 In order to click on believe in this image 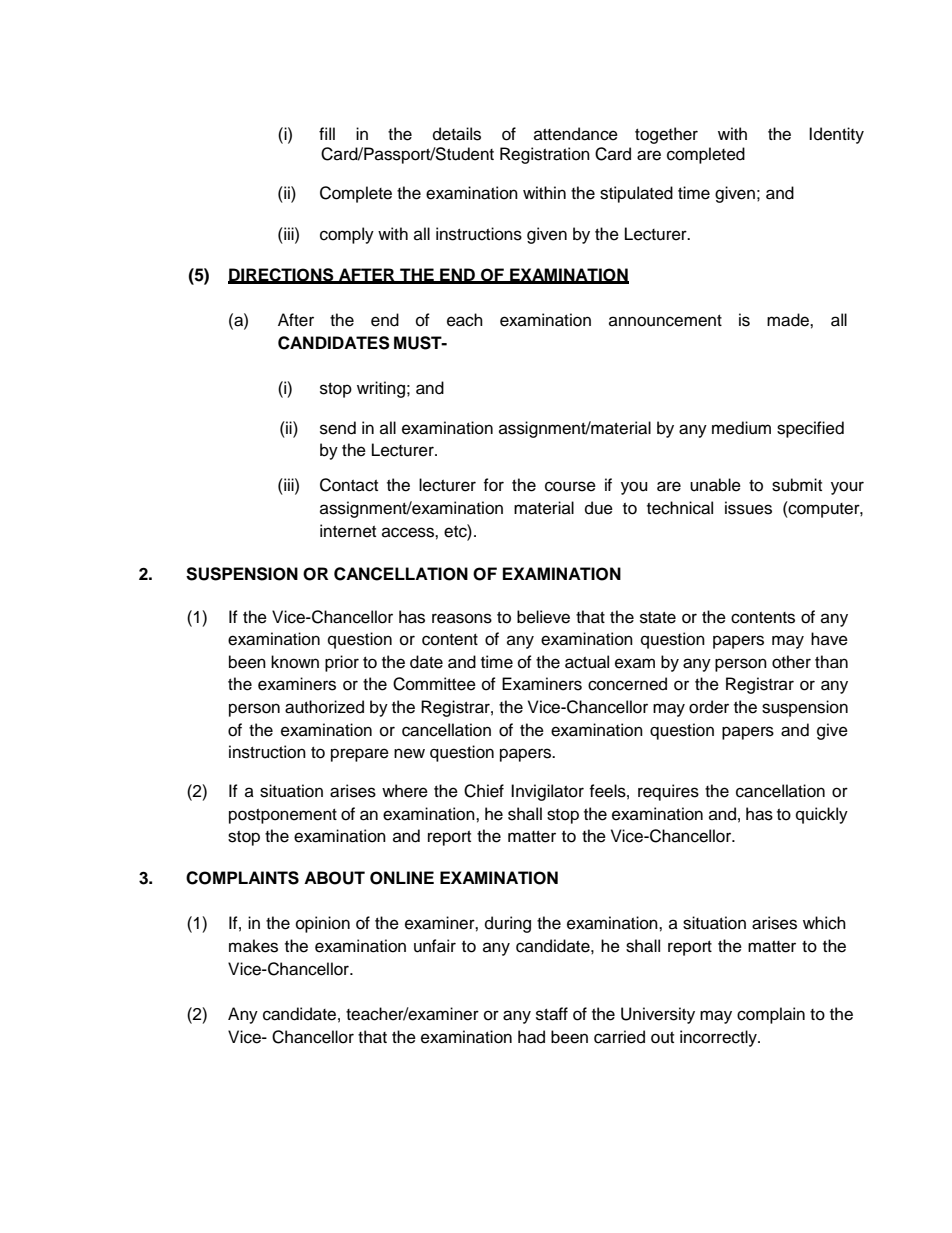, I will do `click(543, 617)`.
